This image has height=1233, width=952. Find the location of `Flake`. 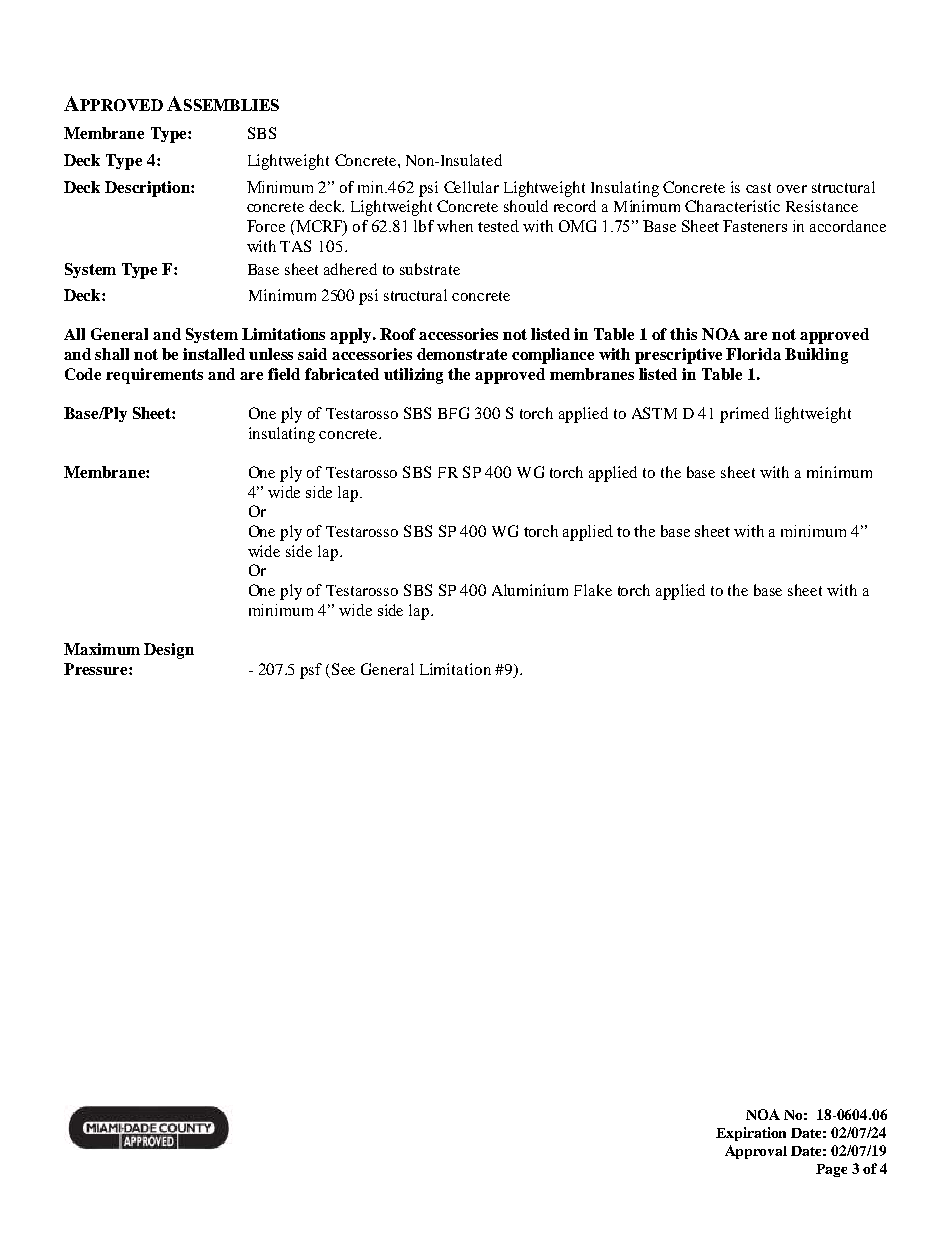

Flake is located at coordinates (593, 590).
